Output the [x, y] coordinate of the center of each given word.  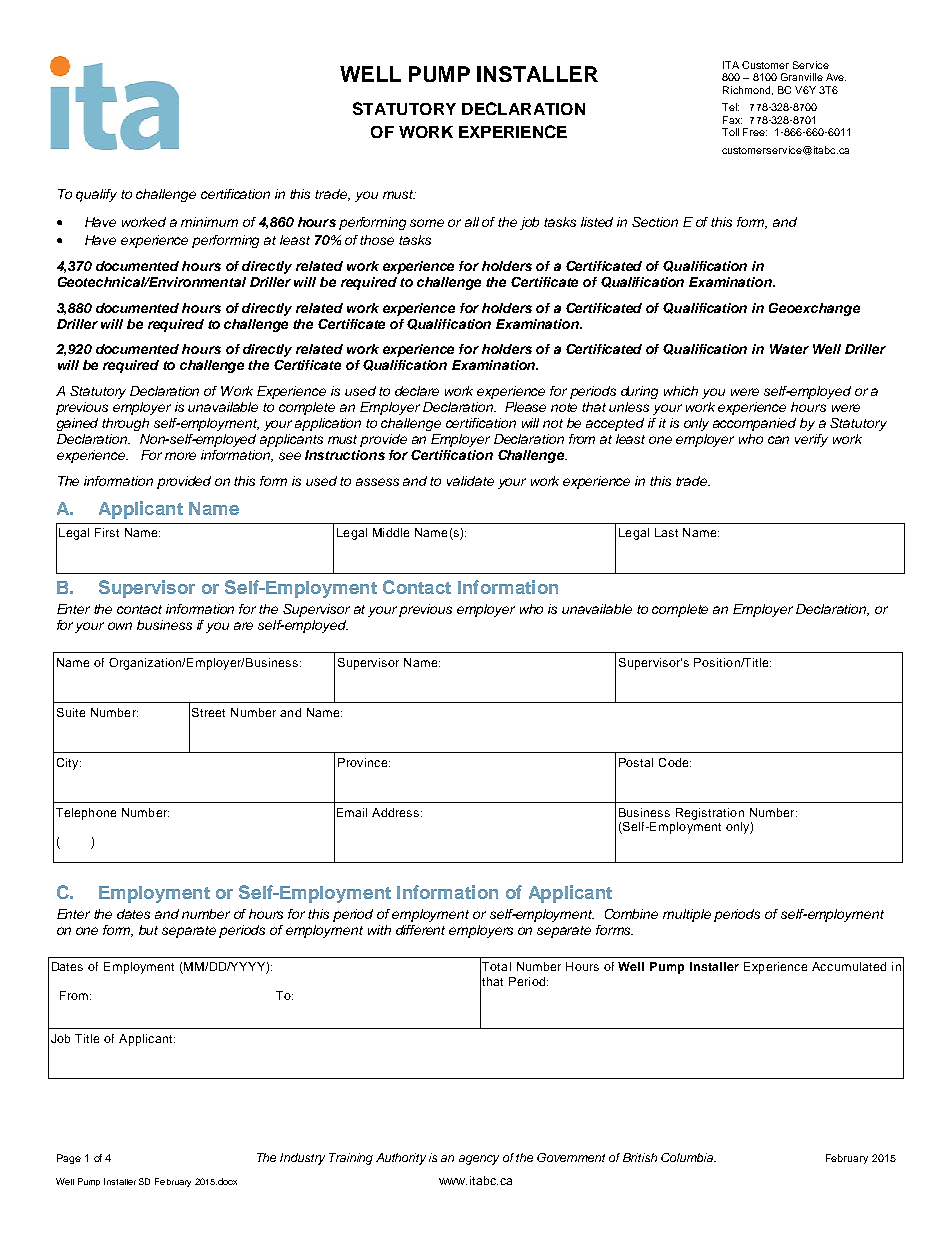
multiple [687, 915]
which [681, 391]
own [120, 626]
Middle [391, 532]
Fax [732, 120]
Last [666, 532]
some [427, 223]
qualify [96, 195]
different [420, 930]
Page [69, 1159]
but [148, 930]
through [125, 424]
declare [417, 391]
